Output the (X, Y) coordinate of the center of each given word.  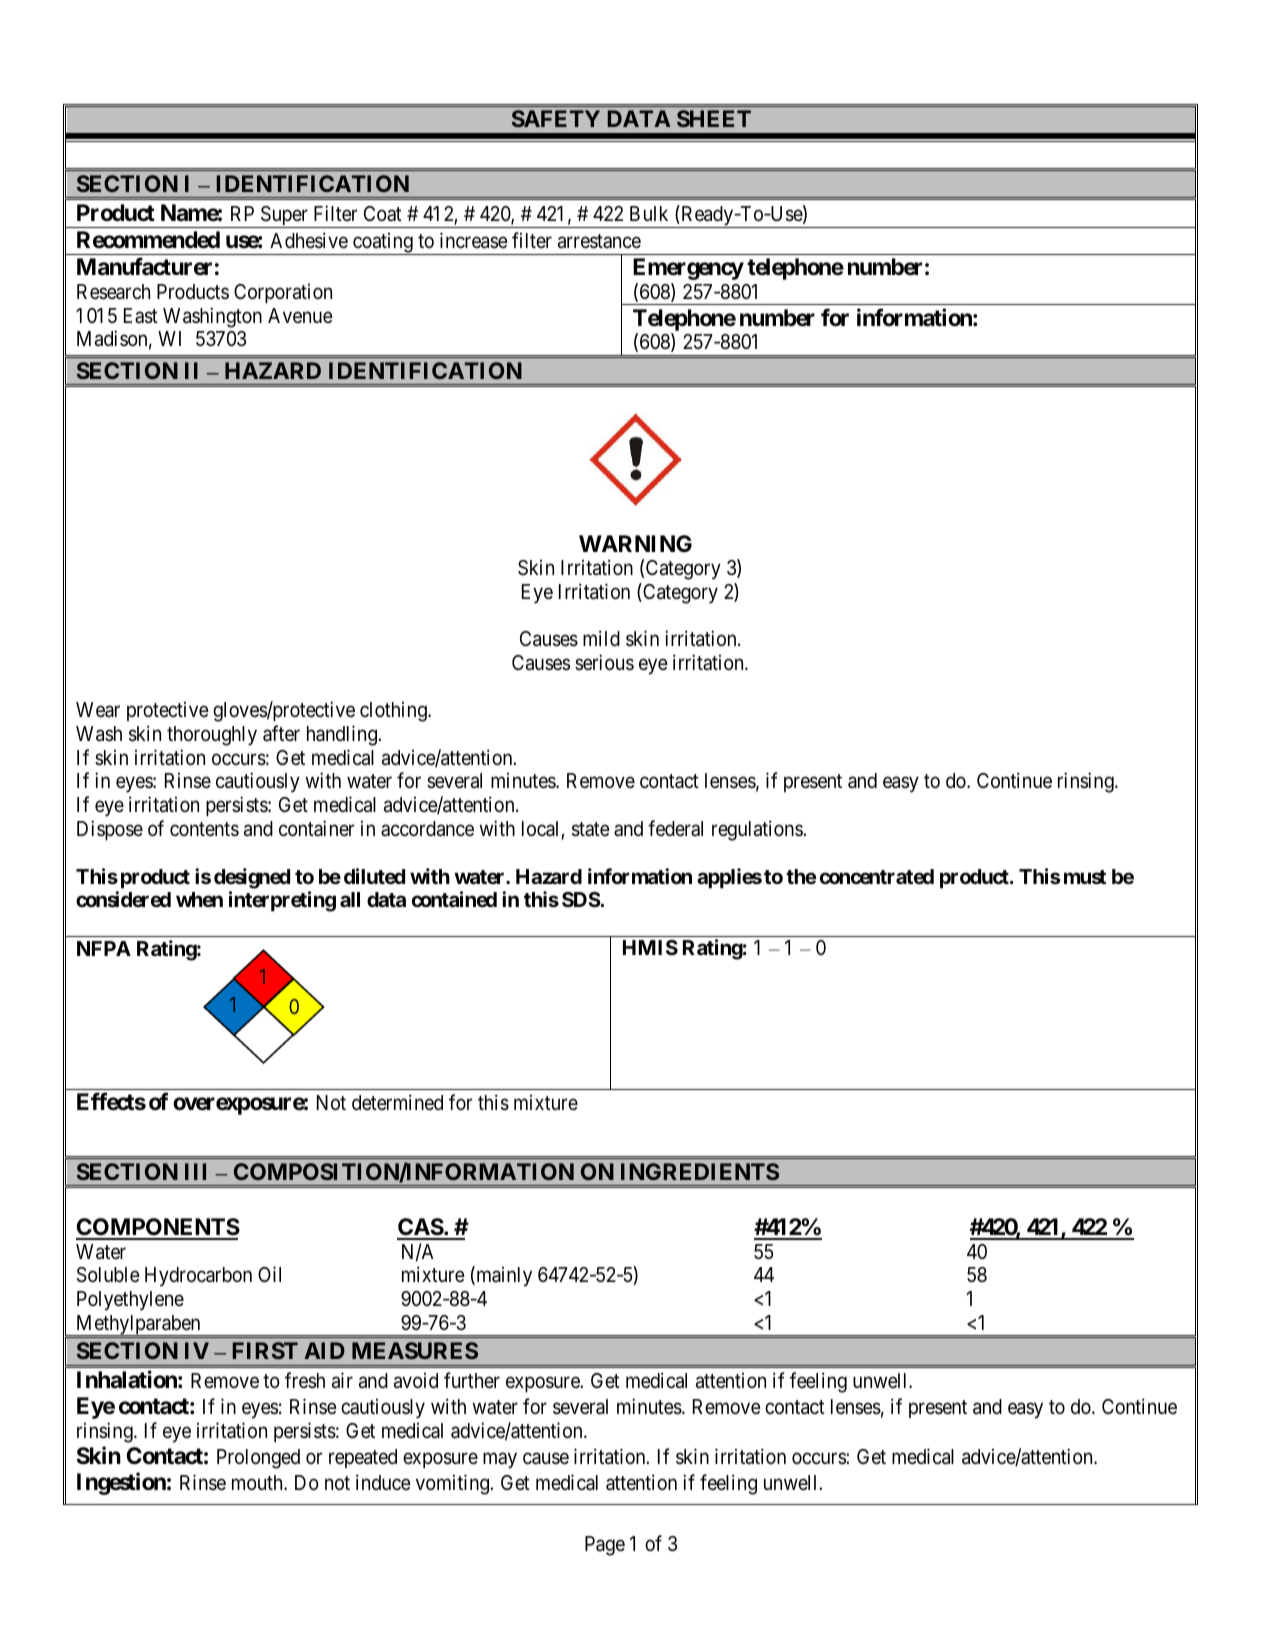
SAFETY (556, 118)
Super (284, 217)
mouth (258, 1482)
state (591, 829)
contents (204, 829)
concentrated (877, 876)
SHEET (714, 118)
